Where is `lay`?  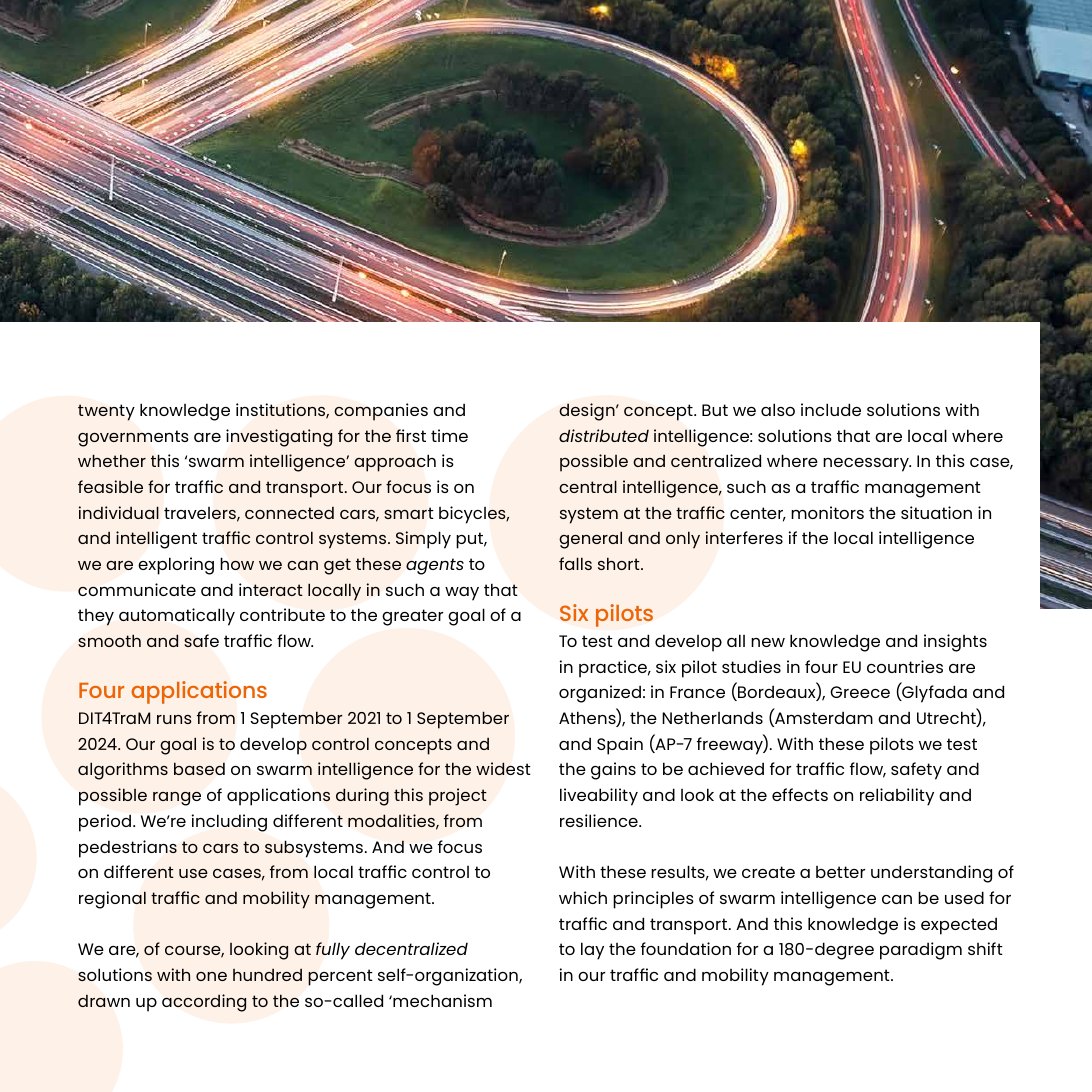
lay is located at coordinates (592, 951).
